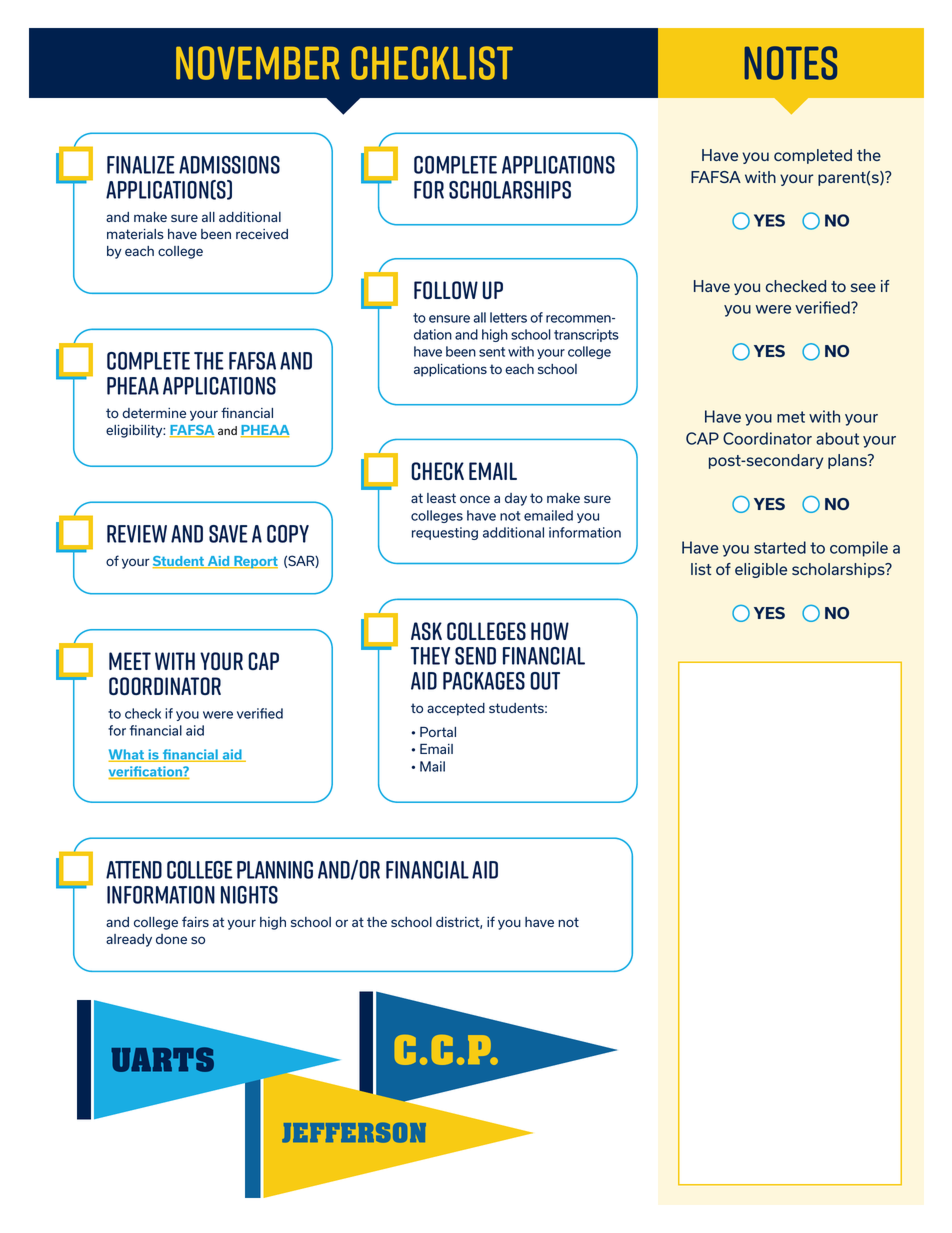  Describe the element at coordinates (761, 570) in the screenshot. I see `eligible` at that location.
